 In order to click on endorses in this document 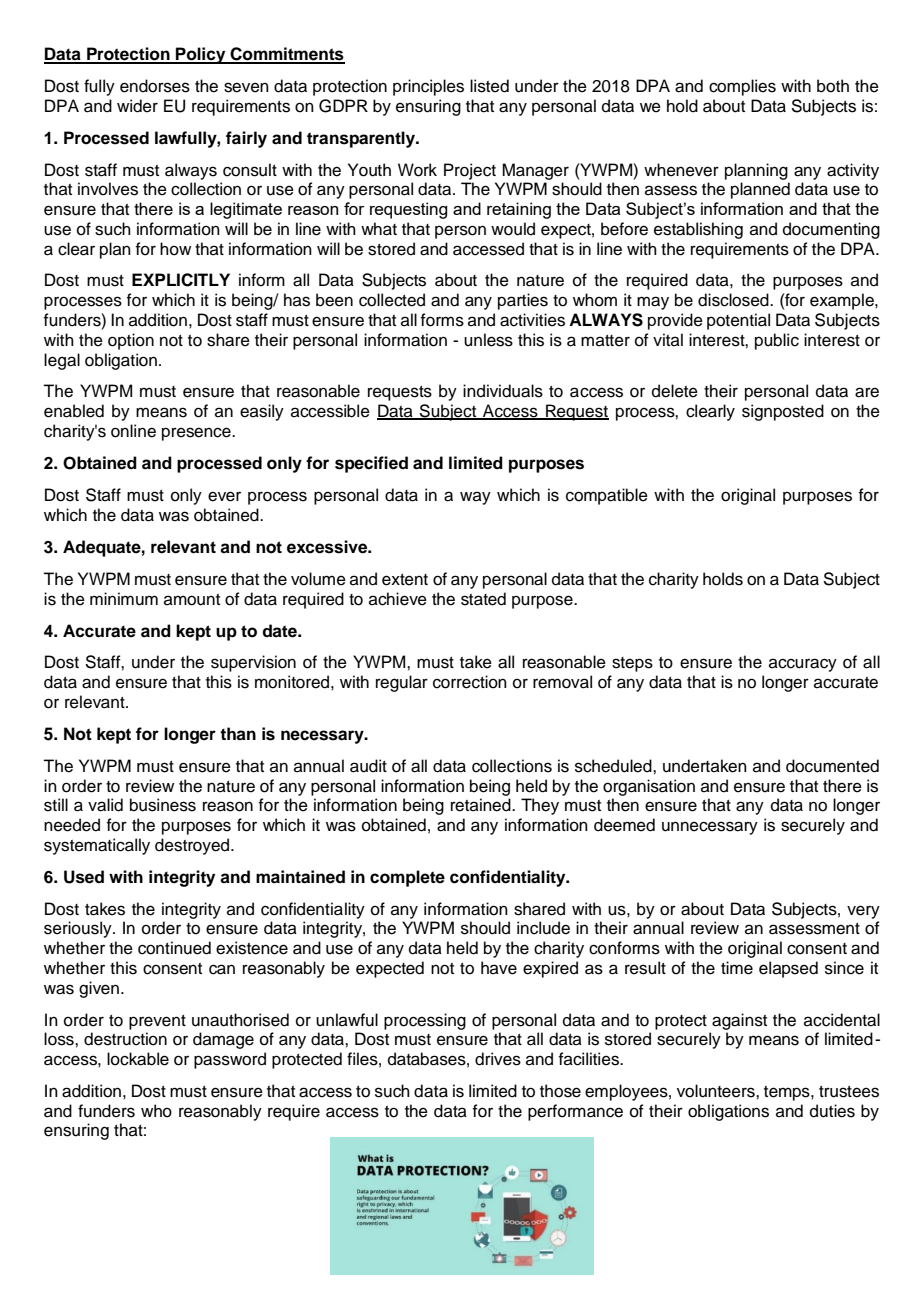, I will do `click(155, 86)`.
